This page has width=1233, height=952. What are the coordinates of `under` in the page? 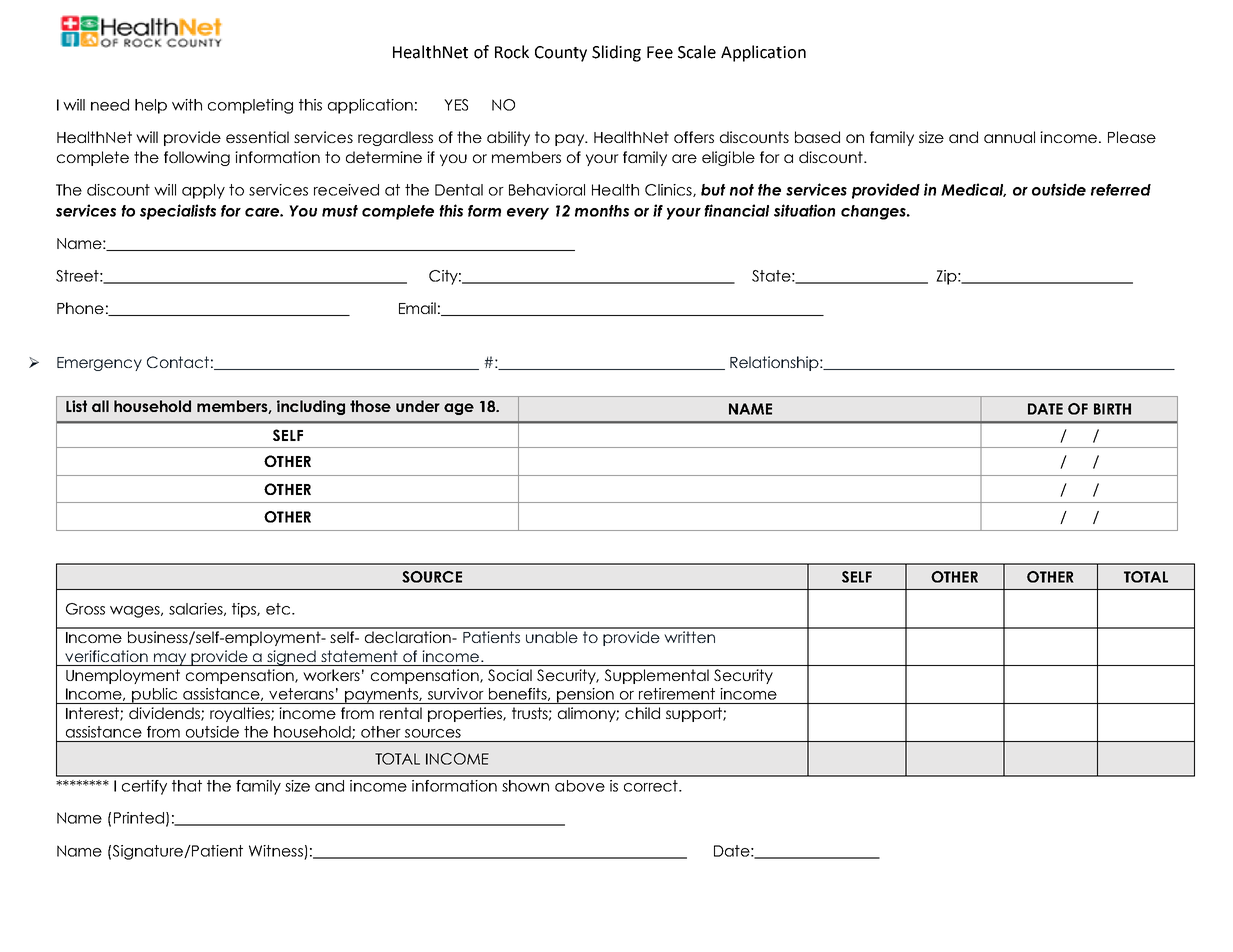 It's located at (418, 406).
